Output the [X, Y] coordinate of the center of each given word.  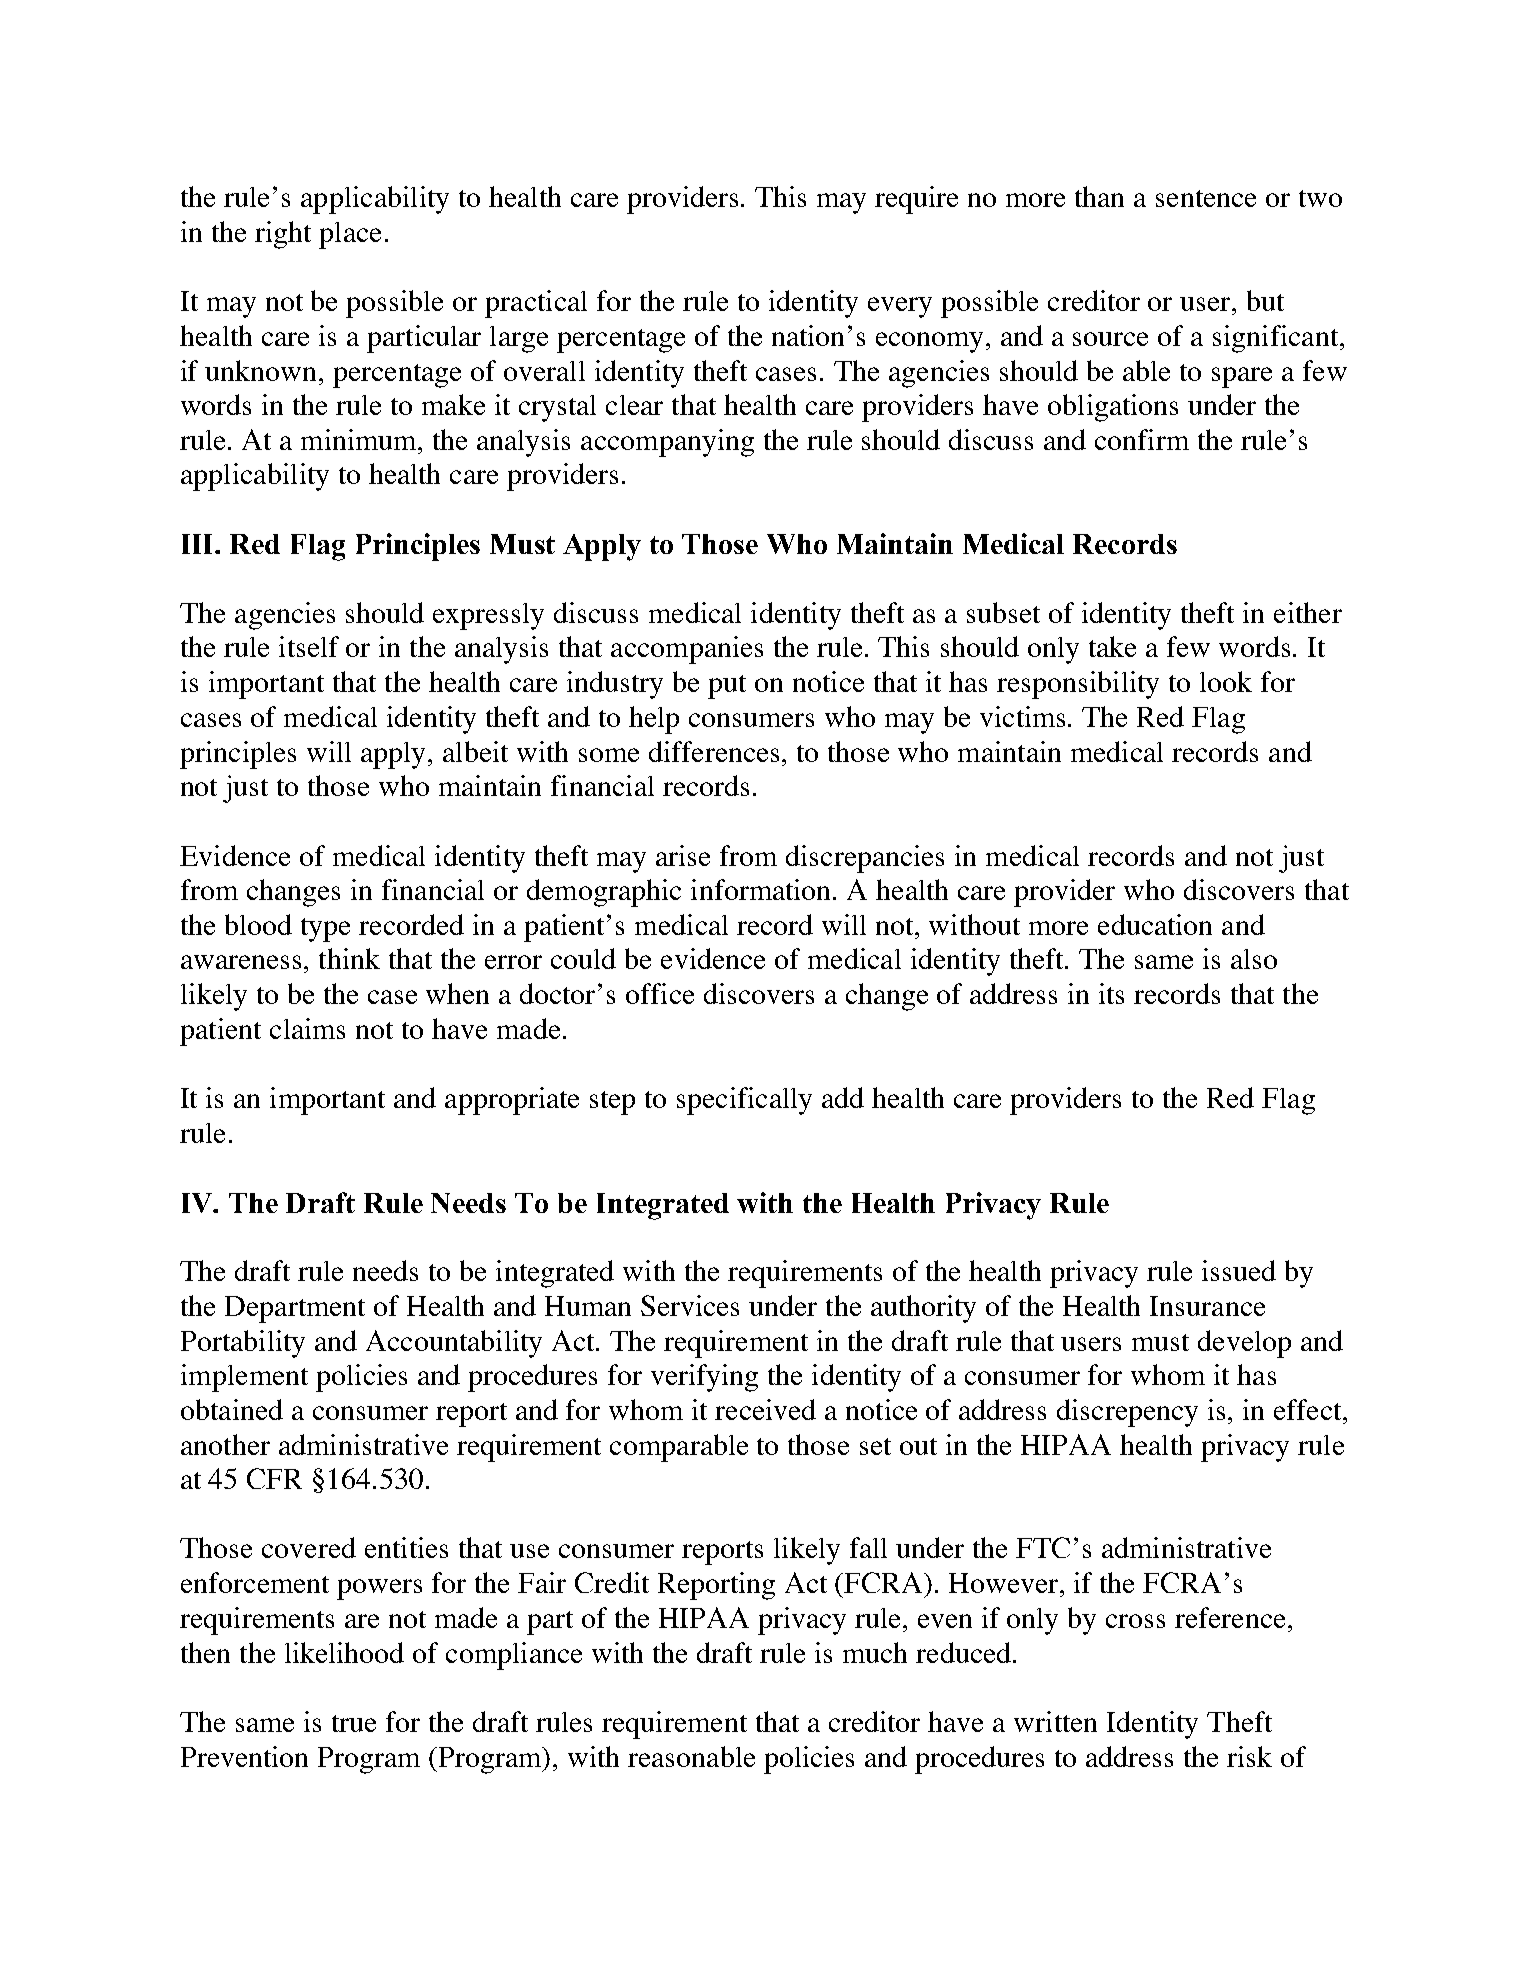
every [900, 307]
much [875, 1652]
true [354, 1723]
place [350, 235]
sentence [1206, 198]
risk [1249, 1756]
